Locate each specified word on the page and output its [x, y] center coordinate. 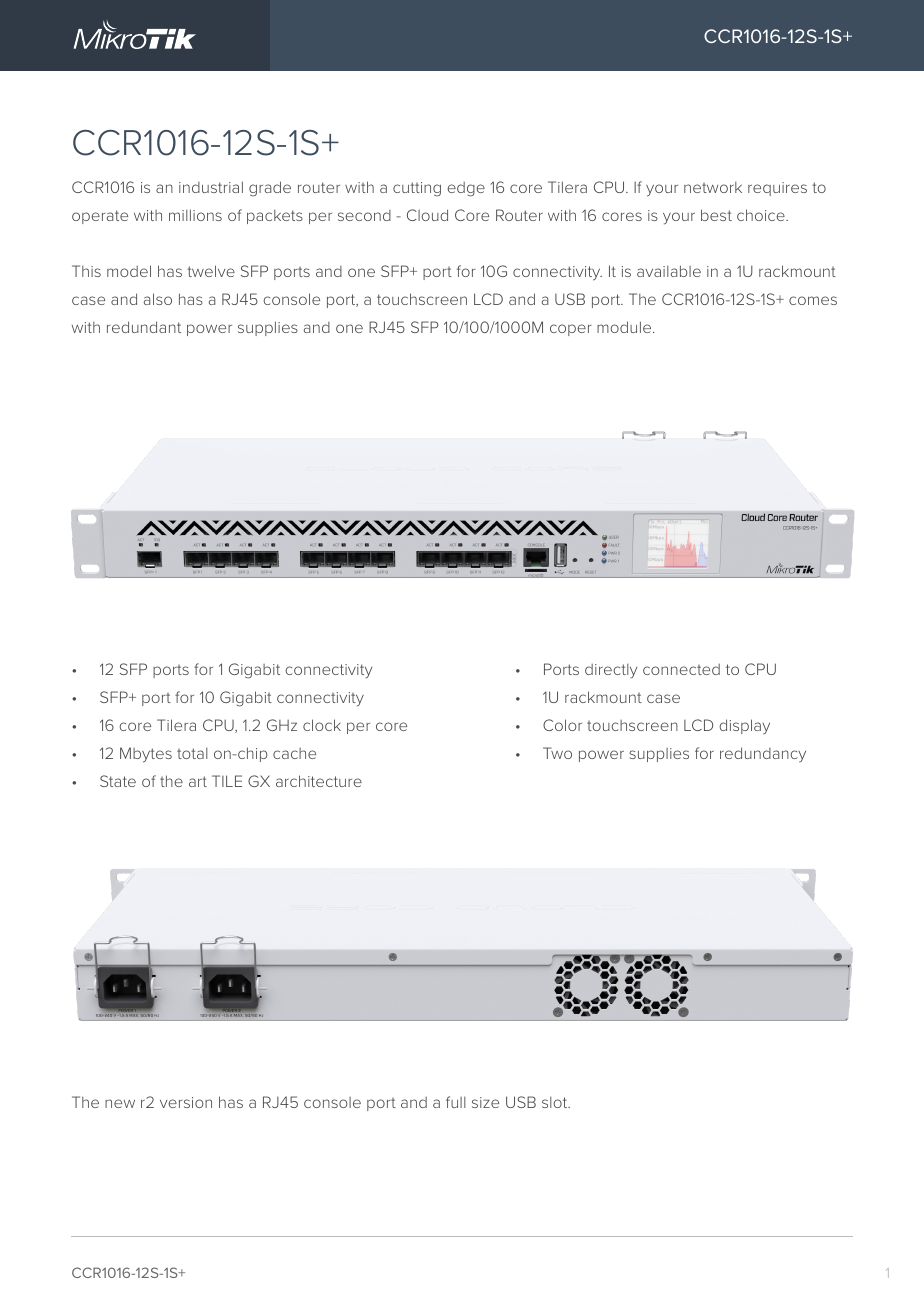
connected [681, 669]
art [198, 781]
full [456, 1102]
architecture [319, 781]
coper [571, 330]
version [186, 1102]
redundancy [763, 754]
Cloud [427, 215]
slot [556, 1102]
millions [195, 215]
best [716, 215]
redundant [144, 327]
